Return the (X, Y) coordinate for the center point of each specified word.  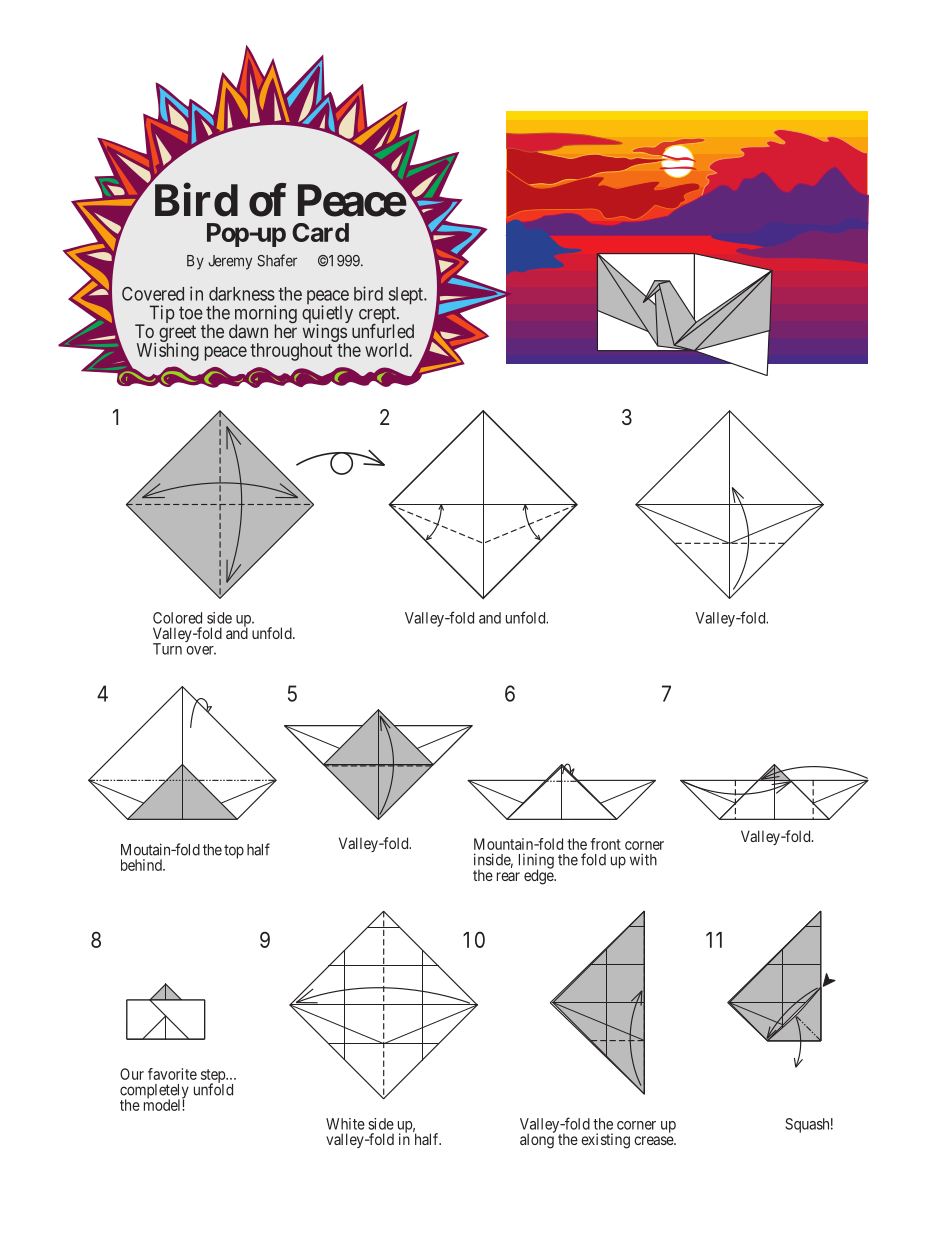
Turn (167, 649)
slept (407, 297)
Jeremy (230, 262)
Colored (177, 618)
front (605, 844)
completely (154, 1092)
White (345, 1124)
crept (378, 316)
